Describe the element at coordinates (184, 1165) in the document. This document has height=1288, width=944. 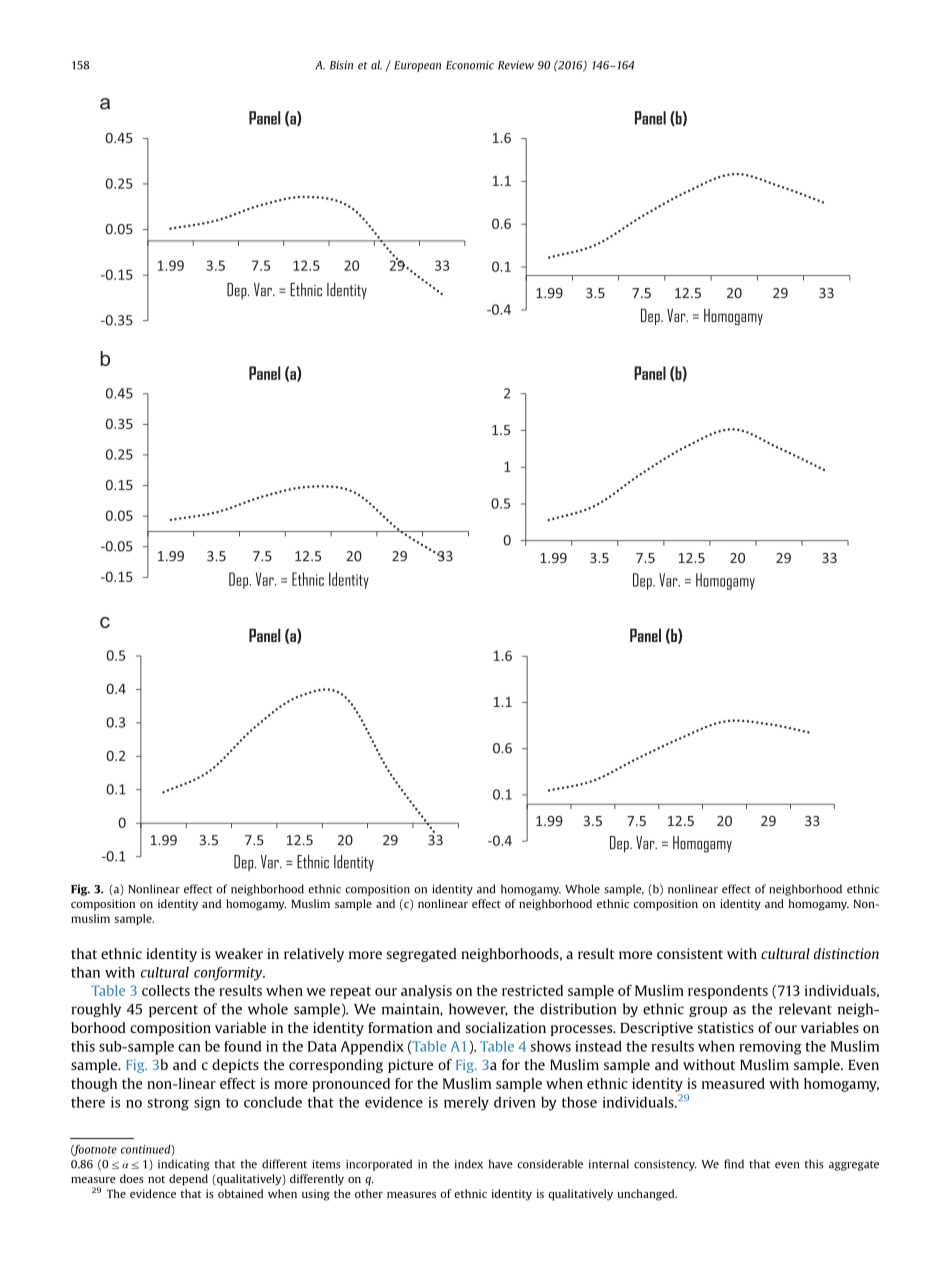
I see `indicating` at that location.
